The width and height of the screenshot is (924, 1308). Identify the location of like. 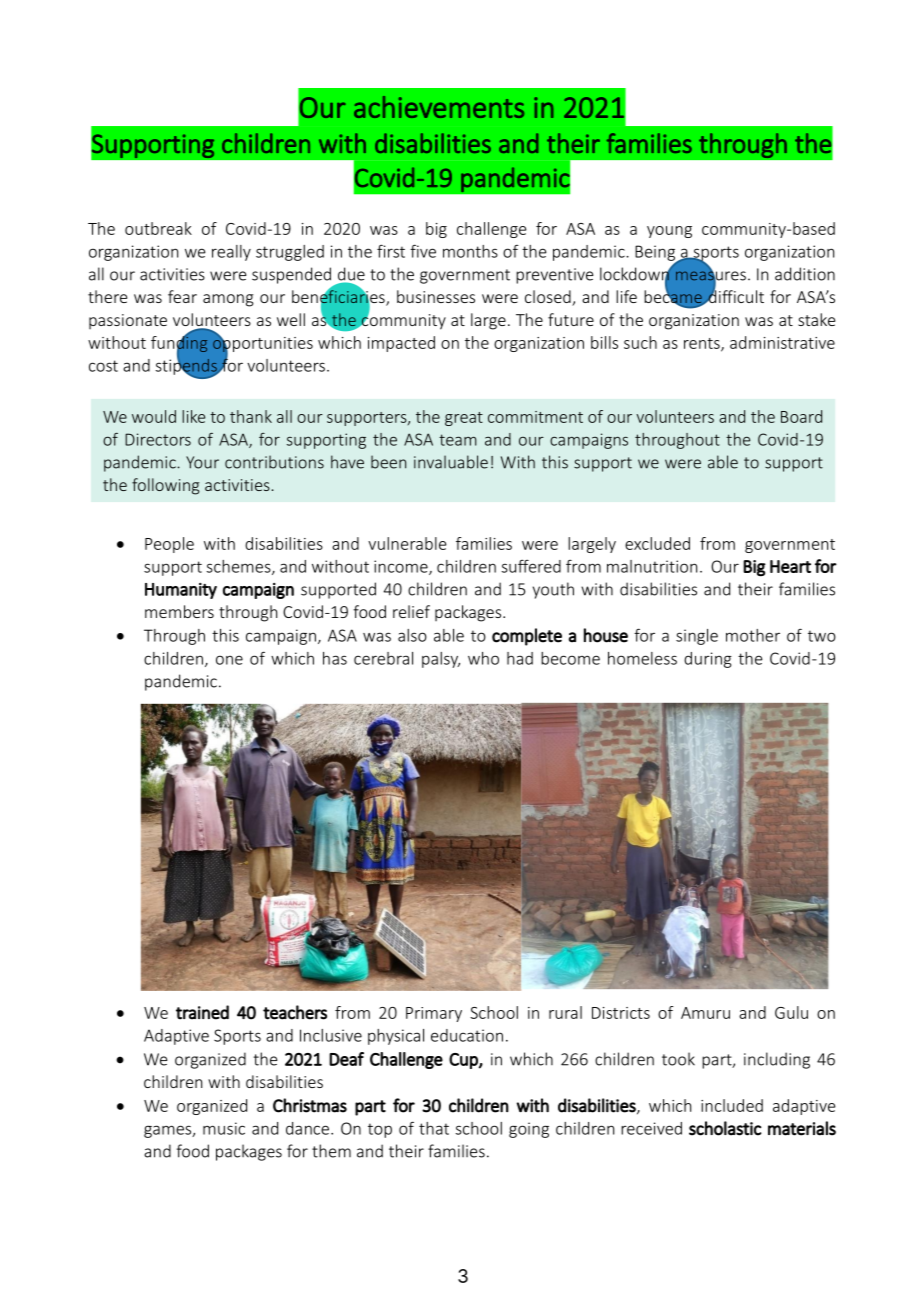
(193, 416).
